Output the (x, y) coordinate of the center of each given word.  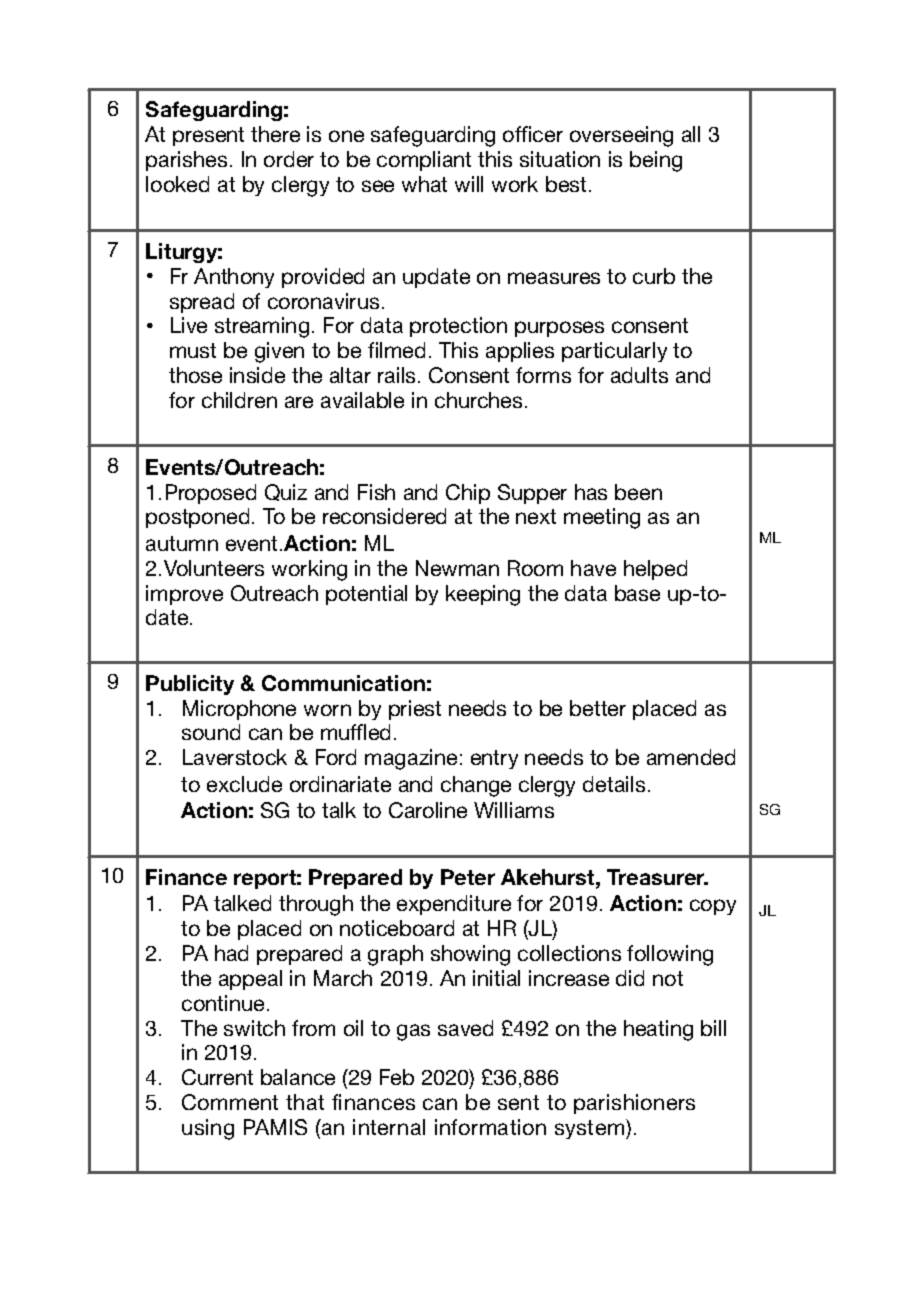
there (275, 134)
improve (184, 595)
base (637, 593)
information (490, 1127)
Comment (230, 1102)
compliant (424, 161)
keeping (483, 595)
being (656, 161)
